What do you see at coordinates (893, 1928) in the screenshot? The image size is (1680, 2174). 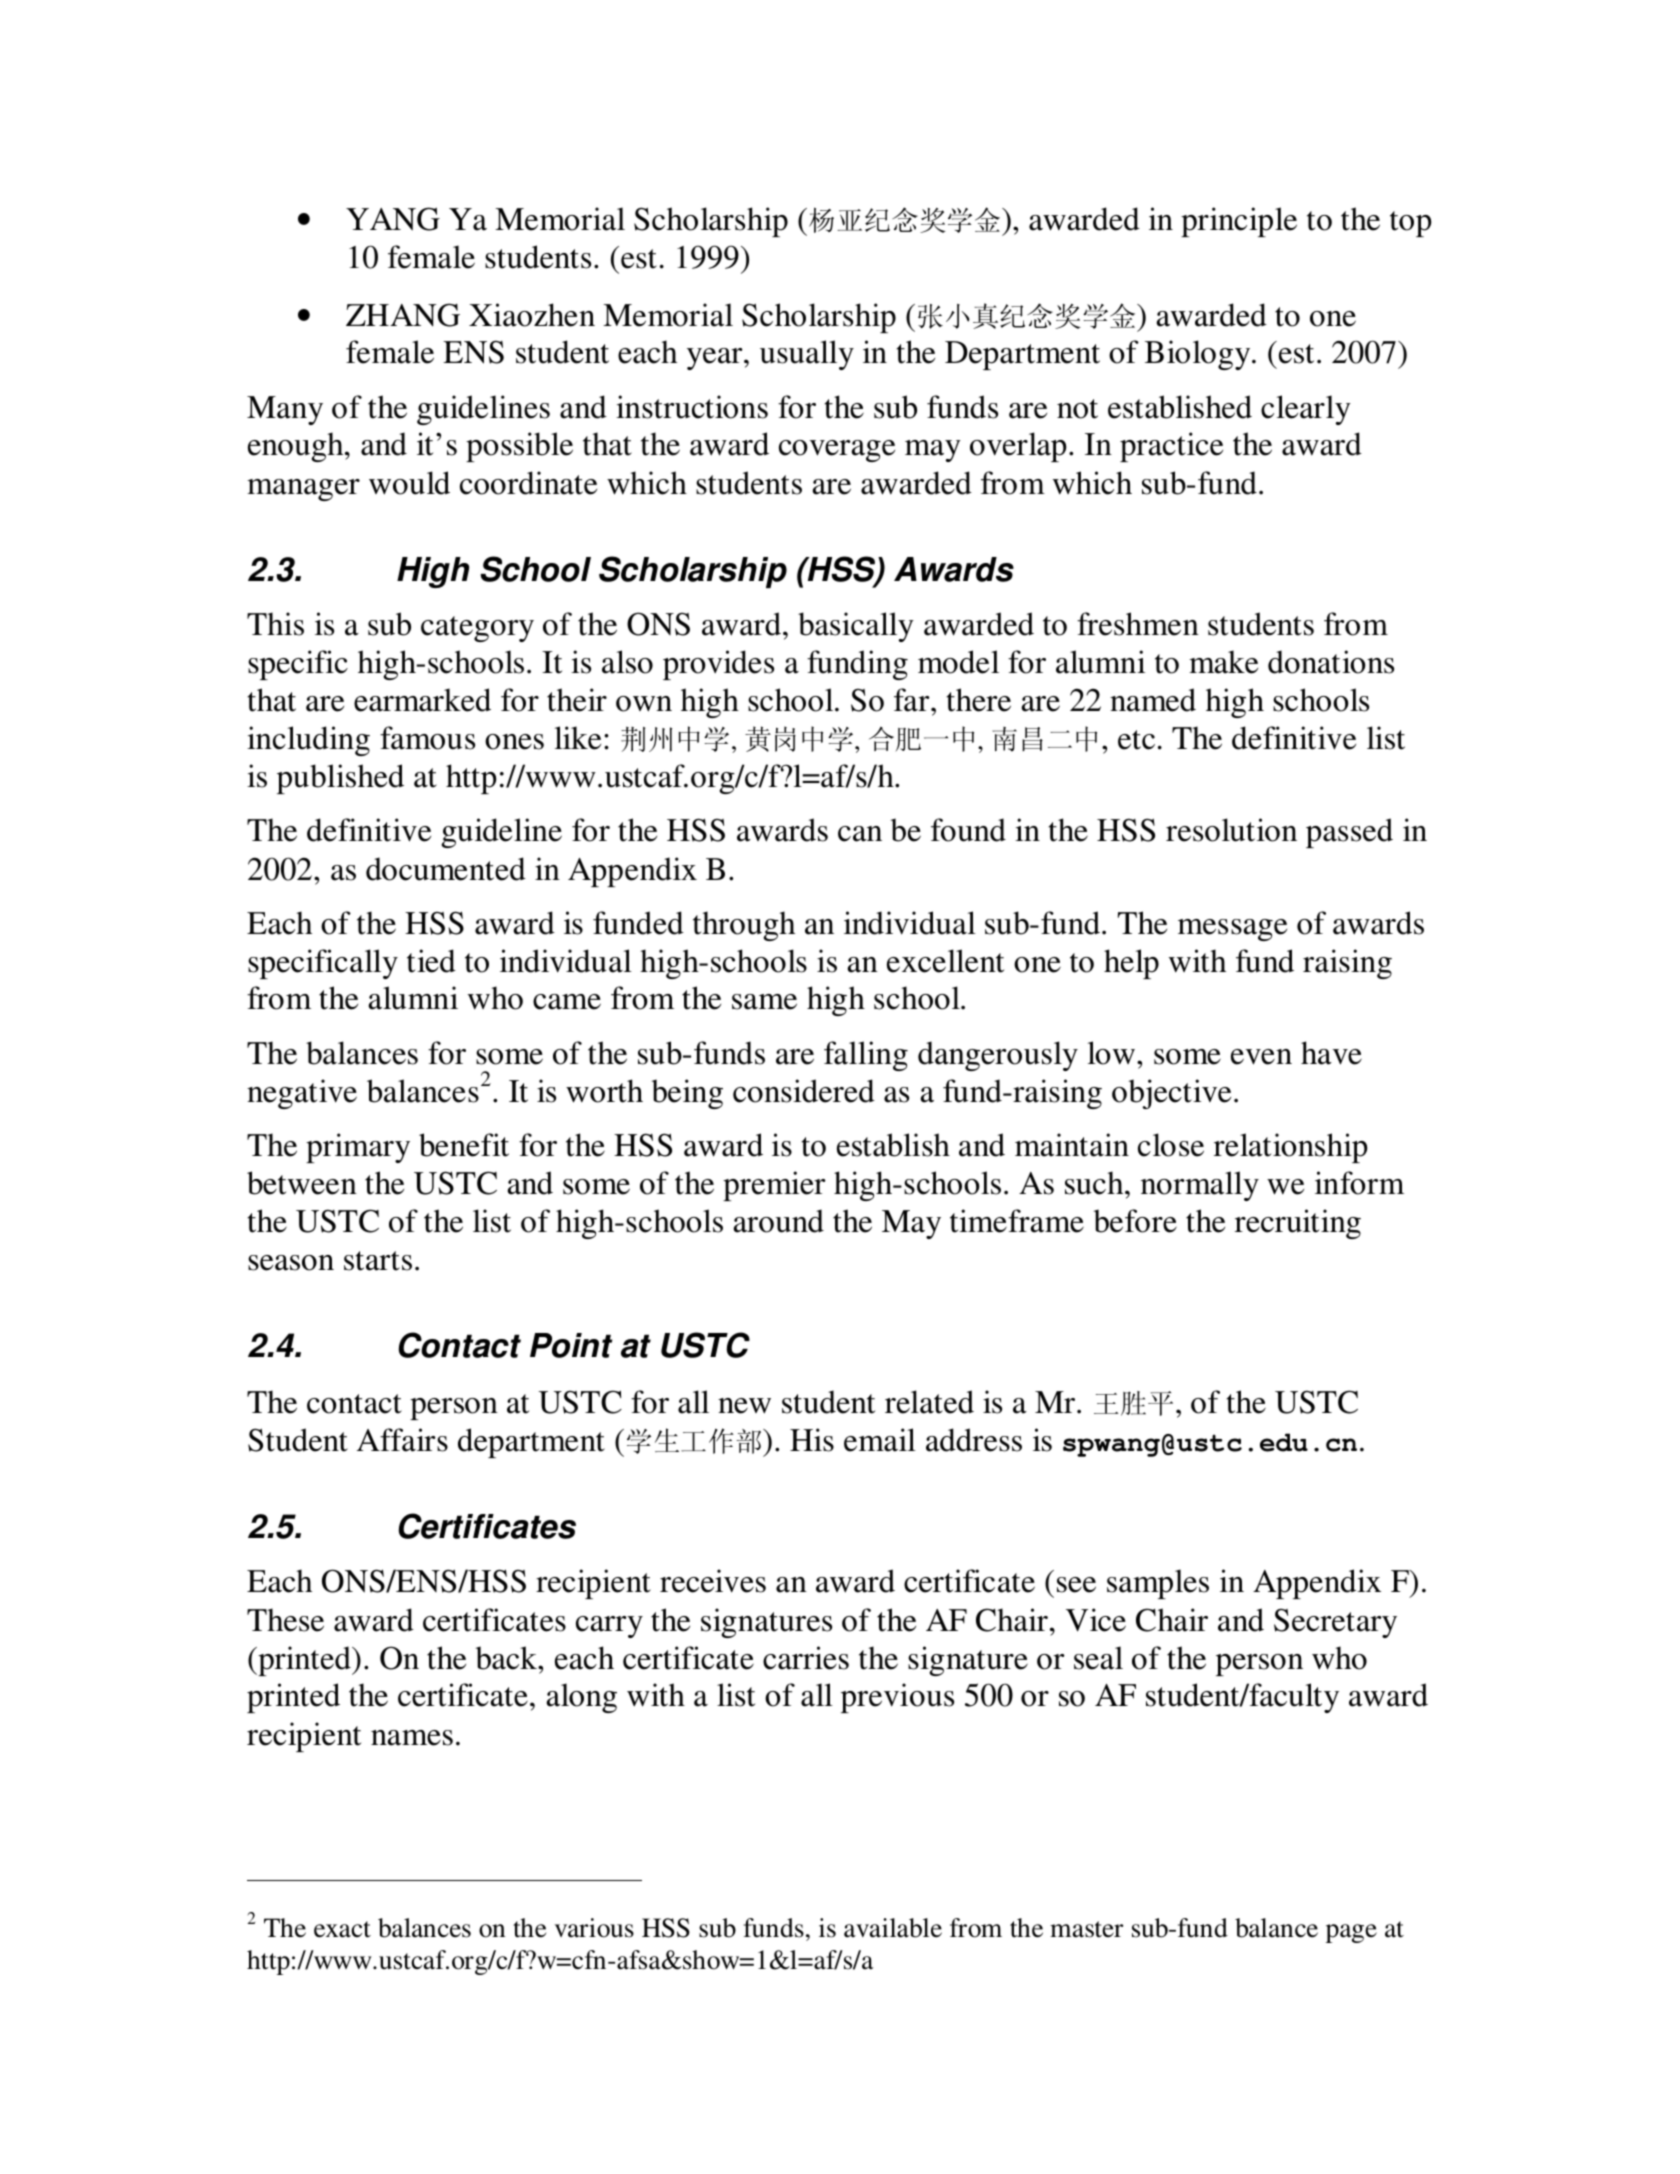 I see `available` at bounding box center [893, 1928].
